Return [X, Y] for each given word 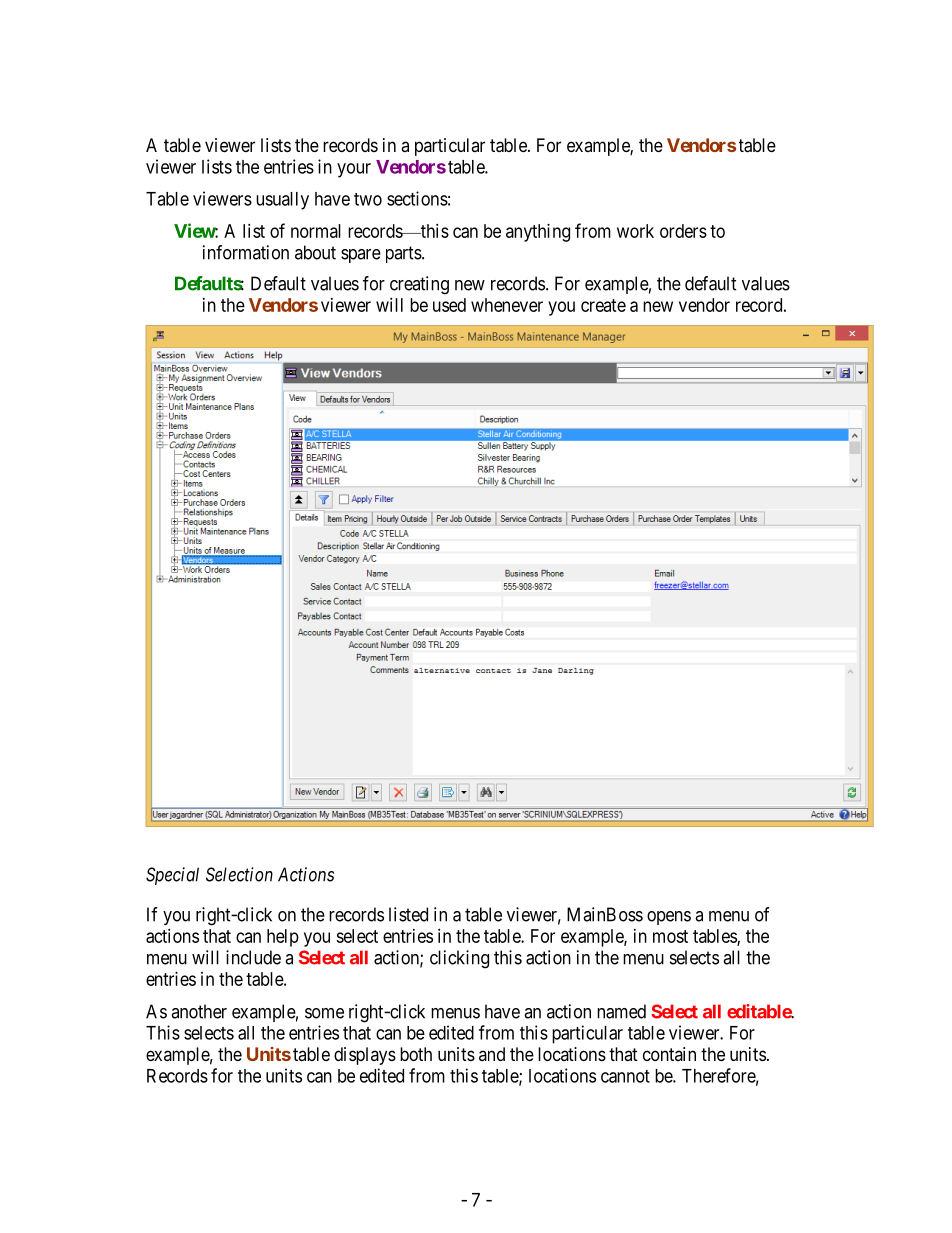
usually [282, 201]
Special [172, 876]
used [449, 305]
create [603, 305]
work [635, 231]
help [283, 938]
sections [417, 198]
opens [669, 918]
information [246, 252]
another [199, 1011]
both [416, 1054]
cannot [625, 1076]
